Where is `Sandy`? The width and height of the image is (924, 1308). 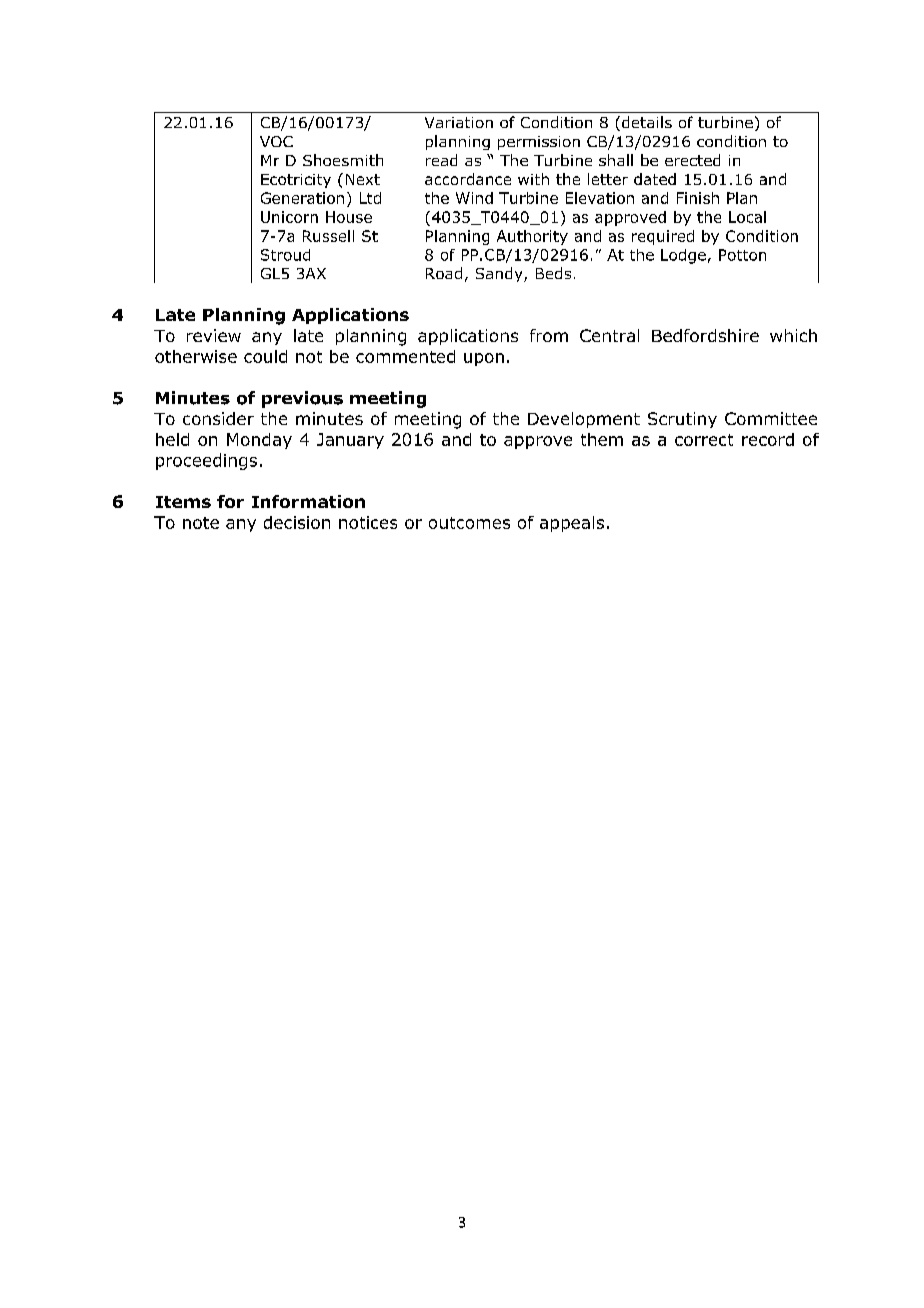 Sandy is located at coordinates (500, 274).
